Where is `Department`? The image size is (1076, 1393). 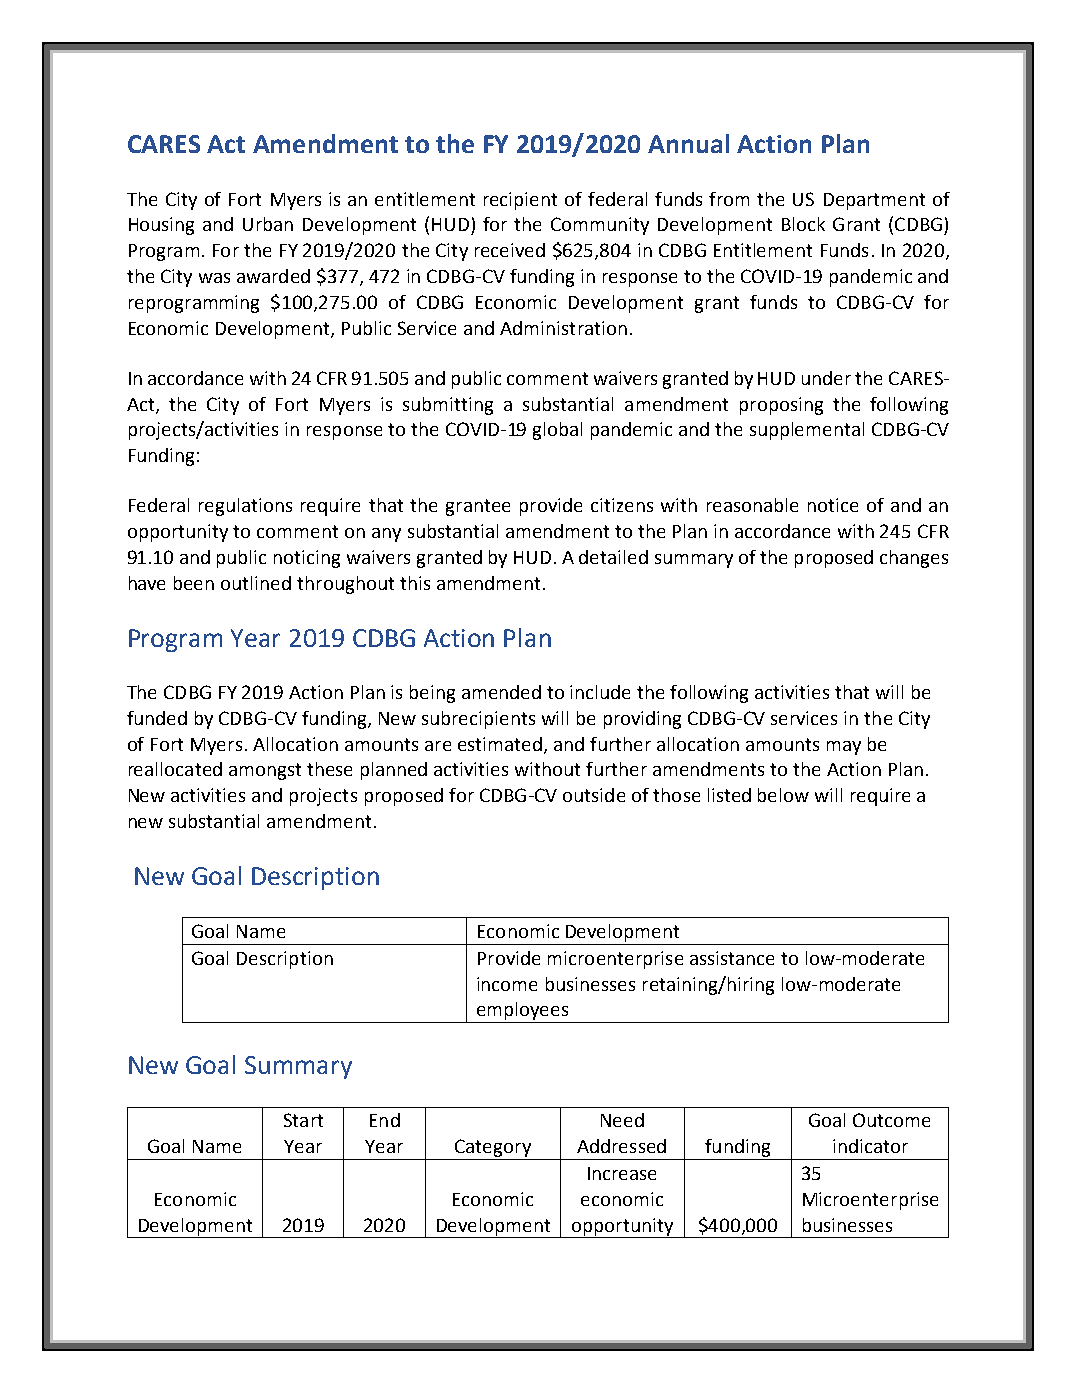
Department is located at coordinates (874, 201).
